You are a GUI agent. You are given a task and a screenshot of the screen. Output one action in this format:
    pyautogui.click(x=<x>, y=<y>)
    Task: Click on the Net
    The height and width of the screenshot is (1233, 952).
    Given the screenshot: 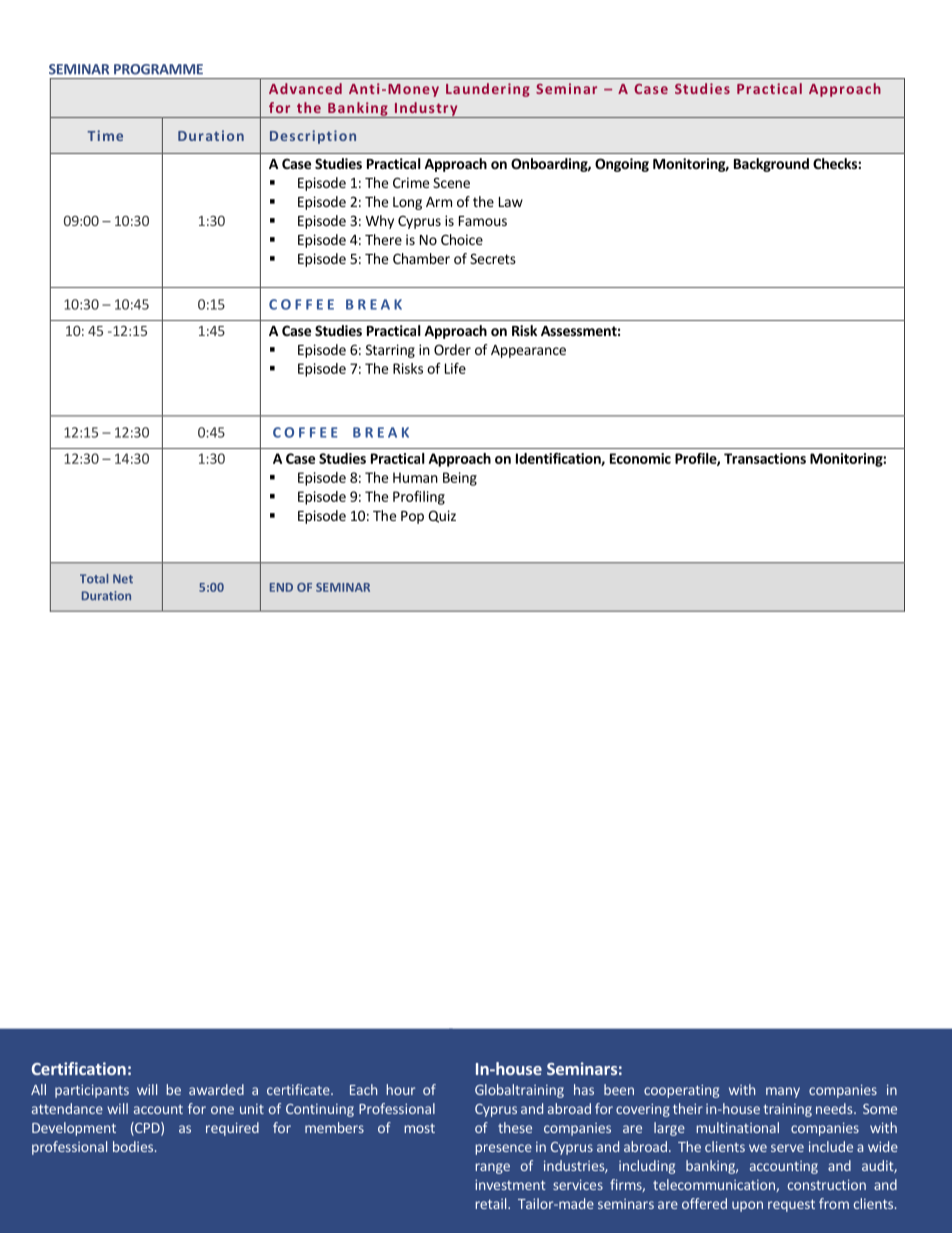 What is the action you would take?
    pyautogui.click(x=123, y=579)
